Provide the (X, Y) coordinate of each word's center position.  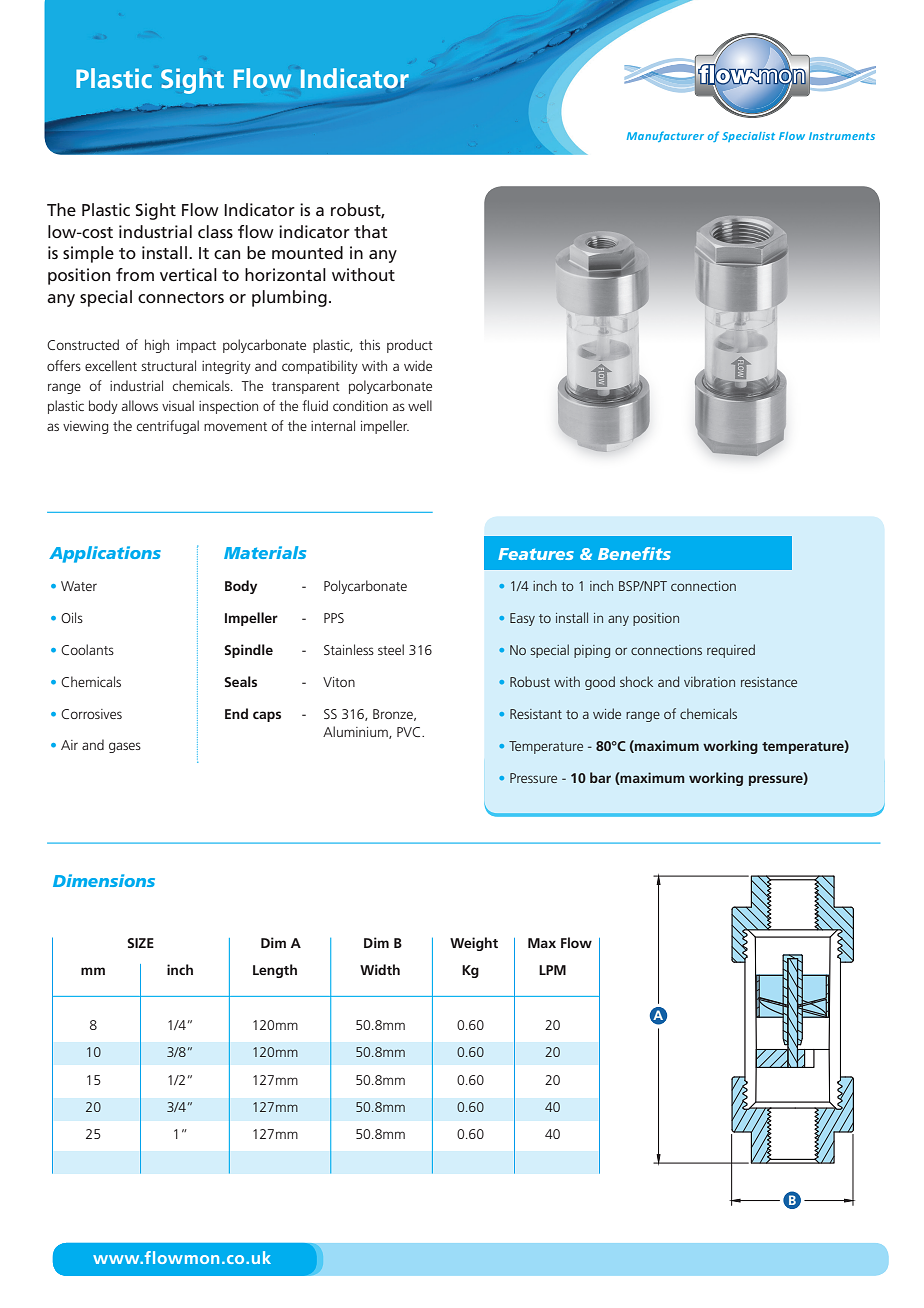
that (371, 231)
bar (600, 777)
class (215, 231)
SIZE (140, 943)
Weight (474, 944)
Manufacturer (665, 136)
